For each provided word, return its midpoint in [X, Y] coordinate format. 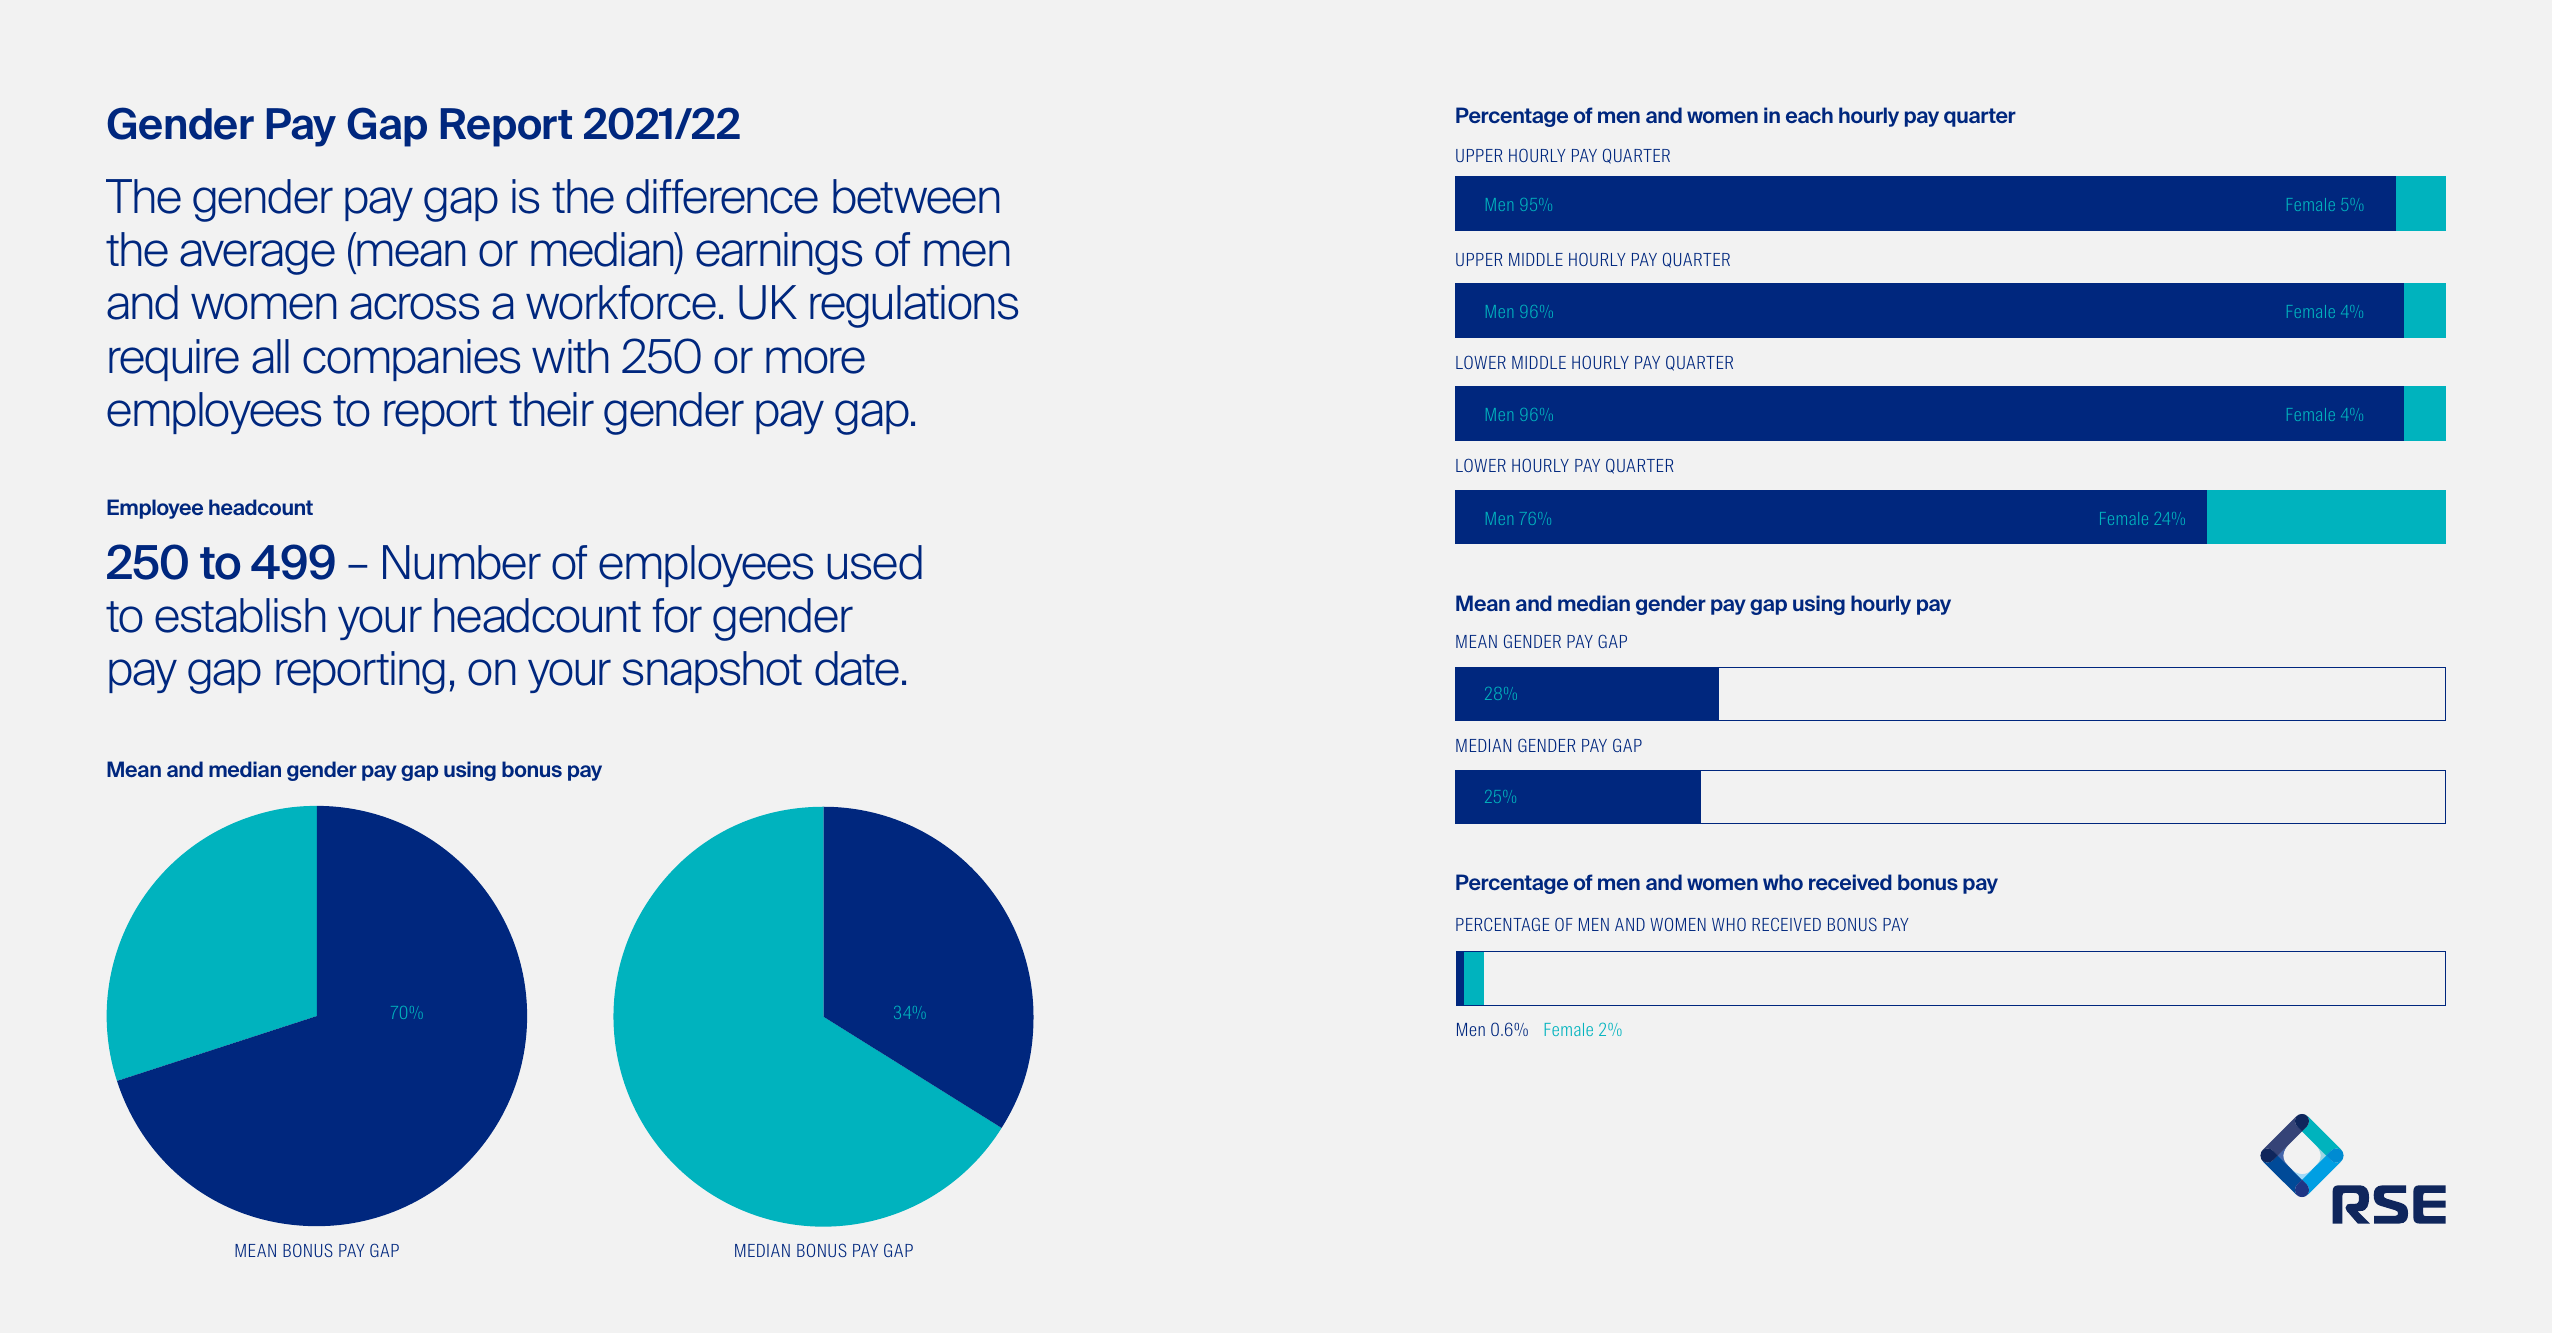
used [875, 562]
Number [462, 562]
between [916, 196]
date [857, 668]
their [551, 409]
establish [240, 615]
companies [411, 360]
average [257, 257]
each [1809, 115]
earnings [779, 253]
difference [722, 196]
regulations [914, 306]
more [815, 360]
